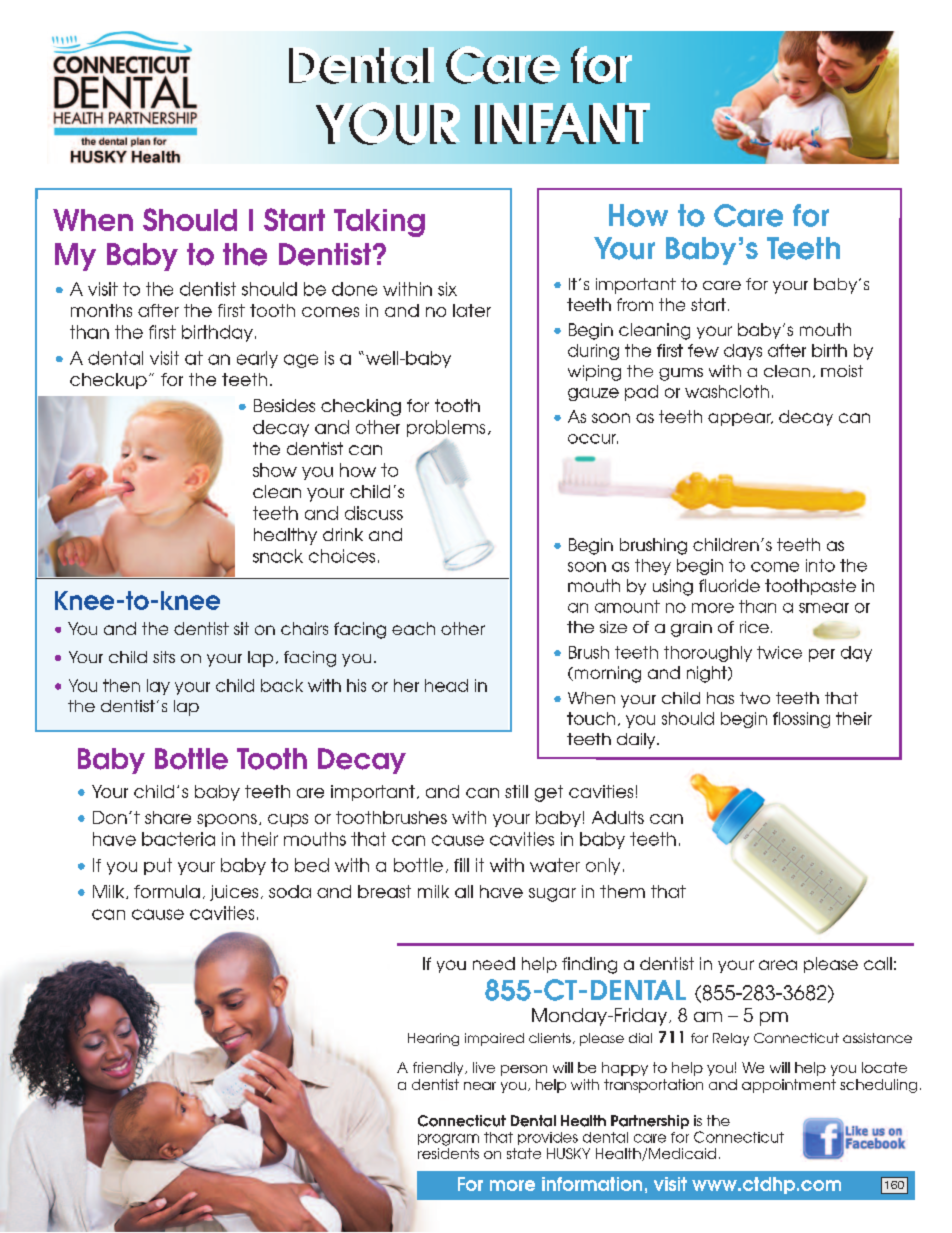 This screenshot has height=1233, width=952. Describe the element at coordinates (743, 352) in the screenshot. I see `days` at that location.
